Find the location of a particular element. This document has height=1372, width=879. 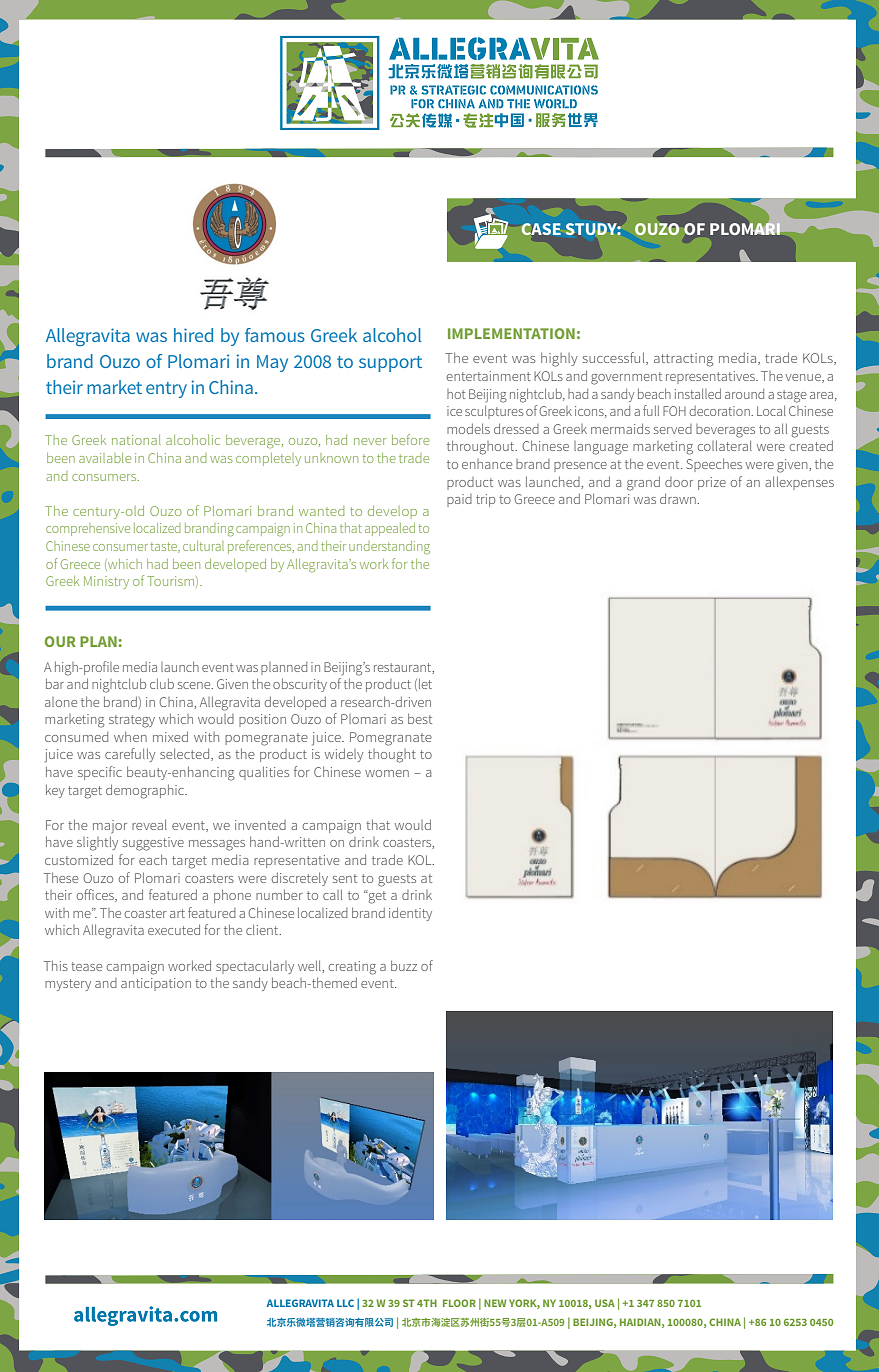

hired is located at coordinates (193, 335).
